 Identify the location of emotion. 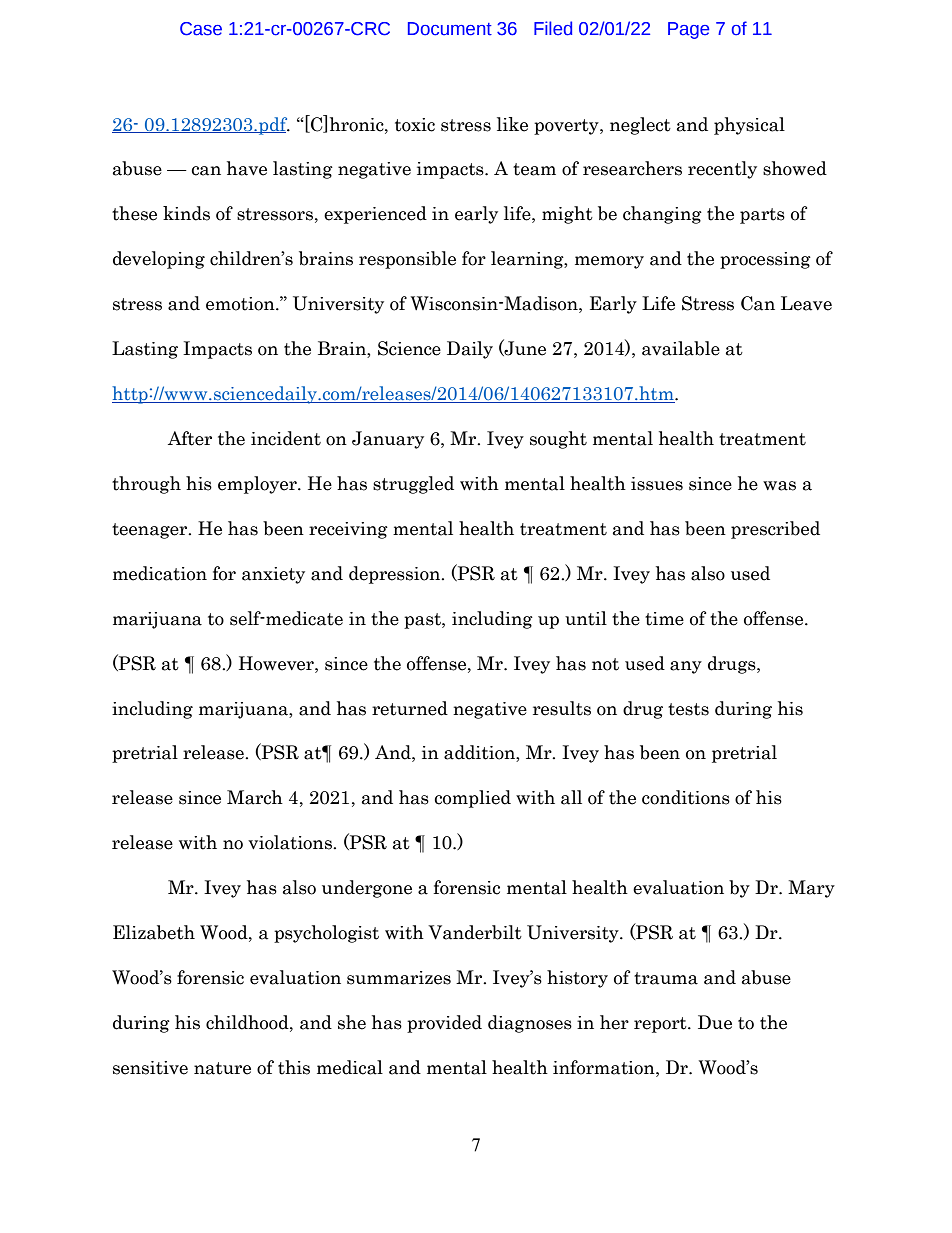
(241, 304).
